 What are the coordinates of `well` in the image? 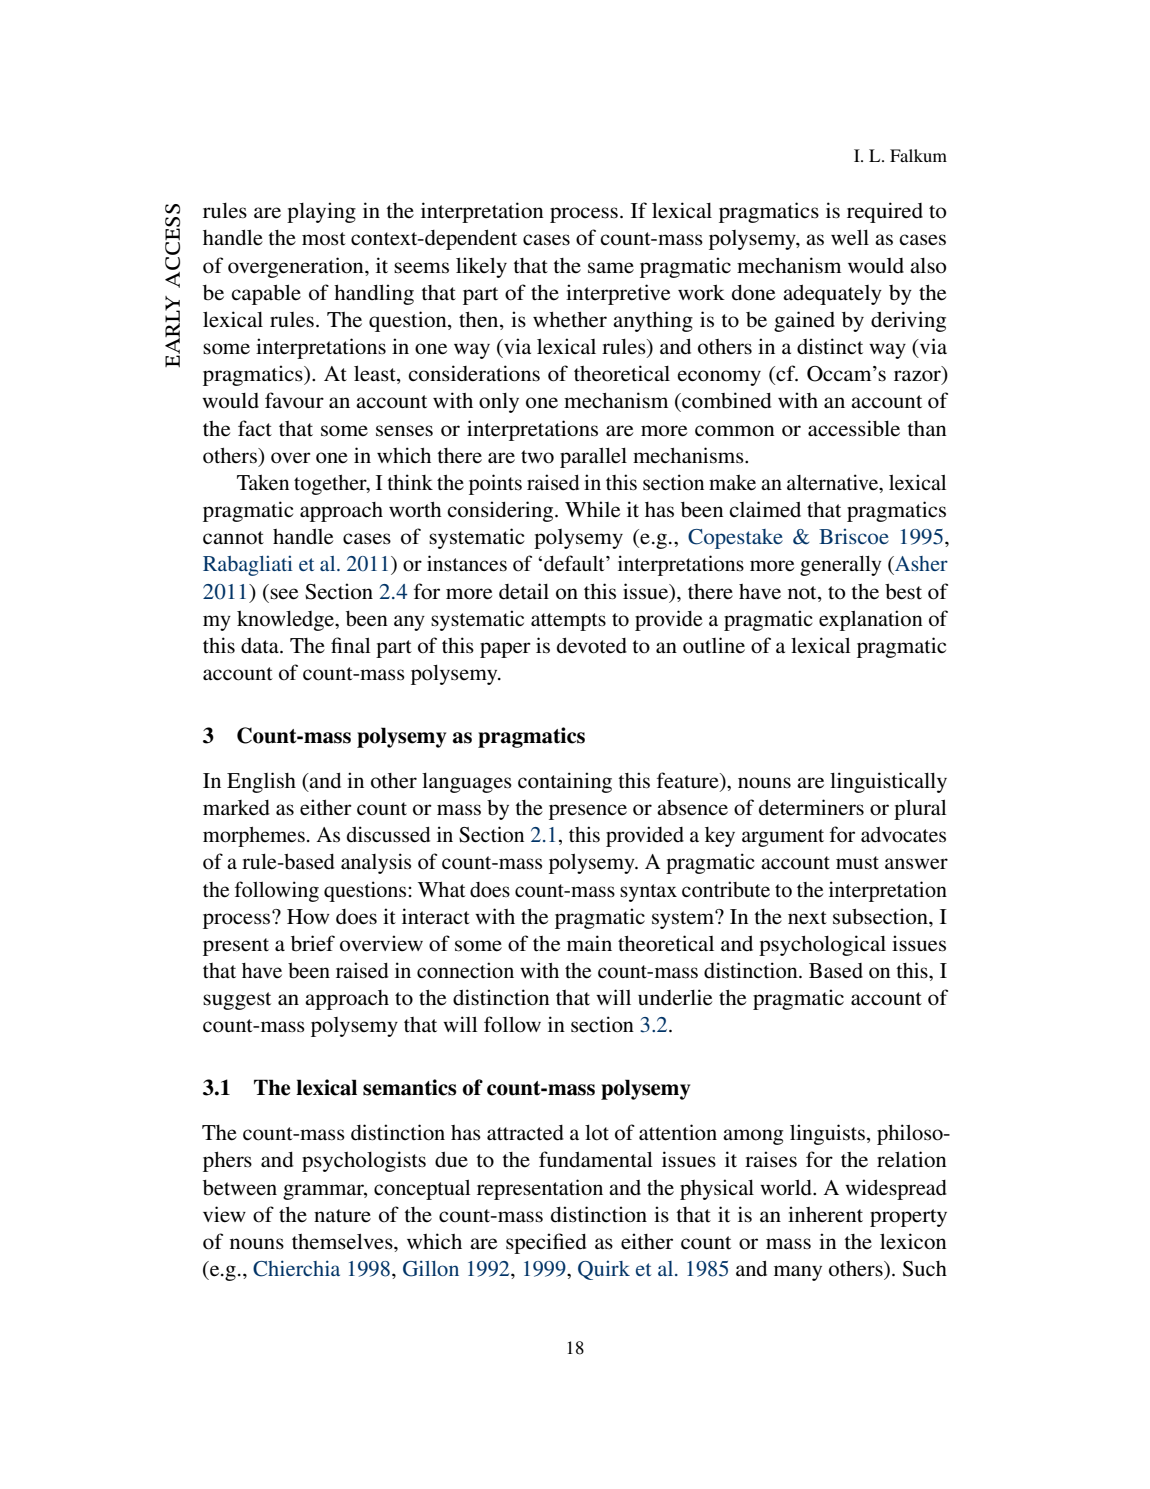 It's located at (850, 237).
